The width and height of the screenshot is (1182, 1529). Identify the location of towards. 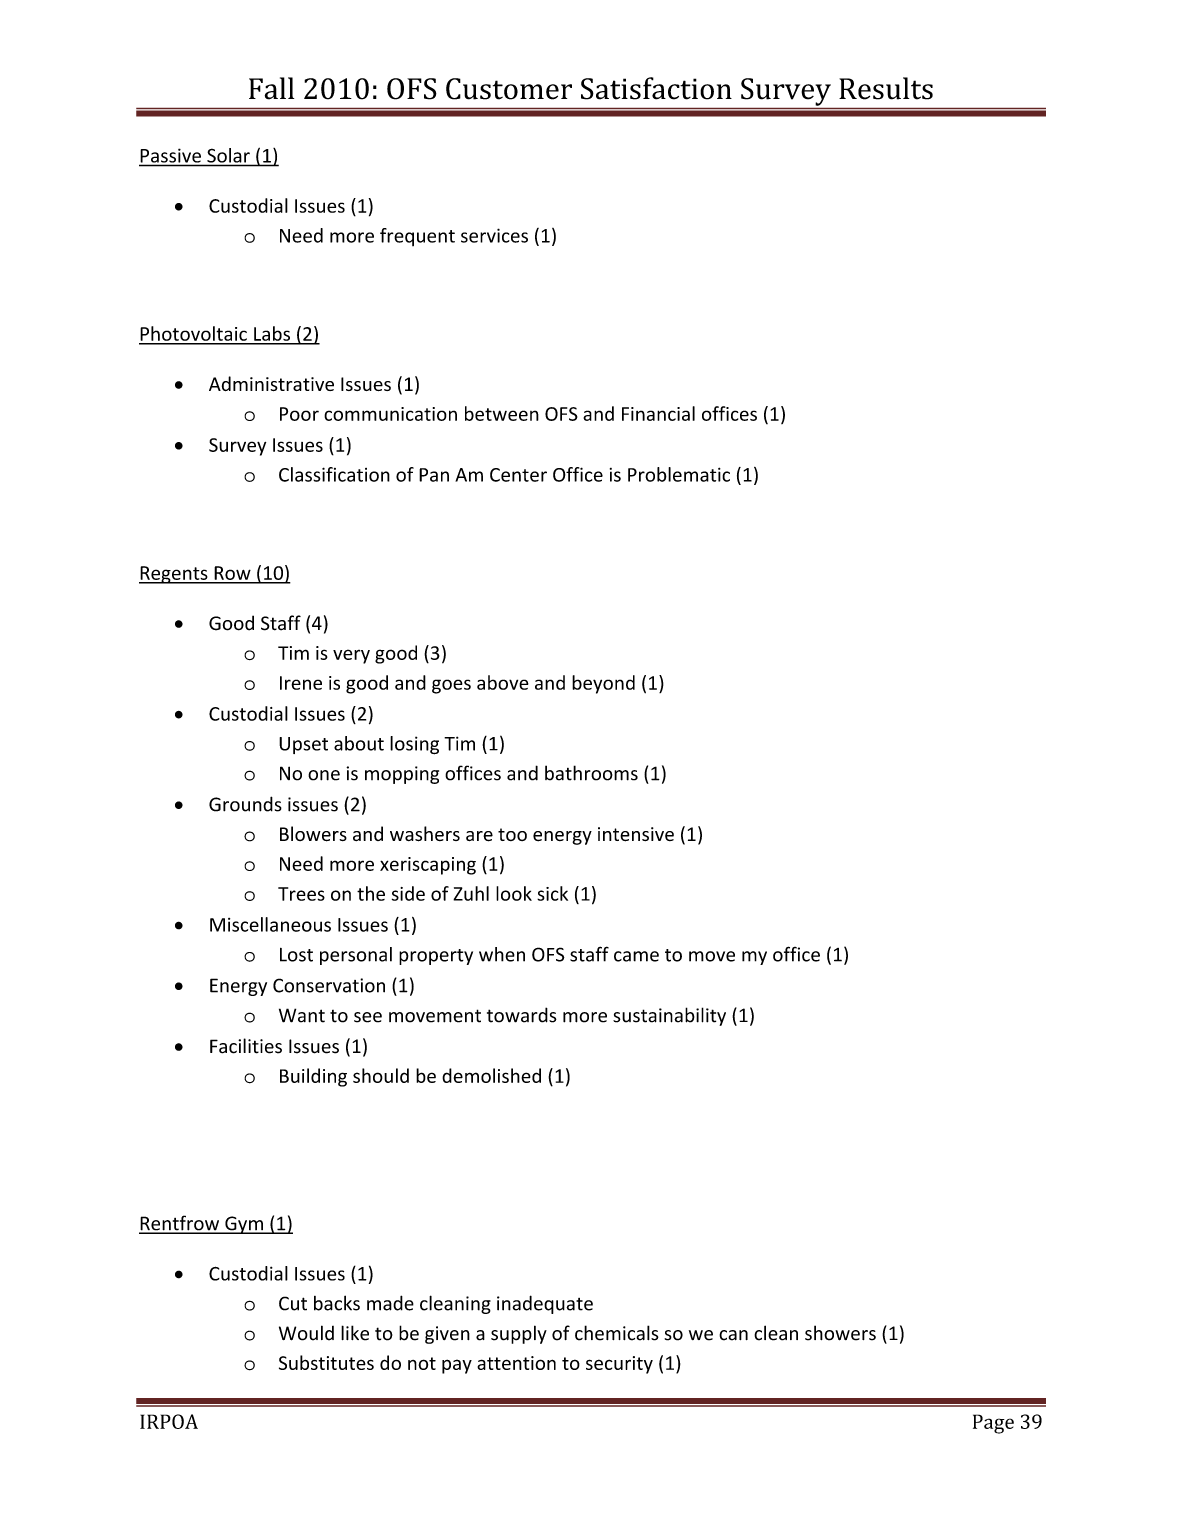
(522, 1015).
